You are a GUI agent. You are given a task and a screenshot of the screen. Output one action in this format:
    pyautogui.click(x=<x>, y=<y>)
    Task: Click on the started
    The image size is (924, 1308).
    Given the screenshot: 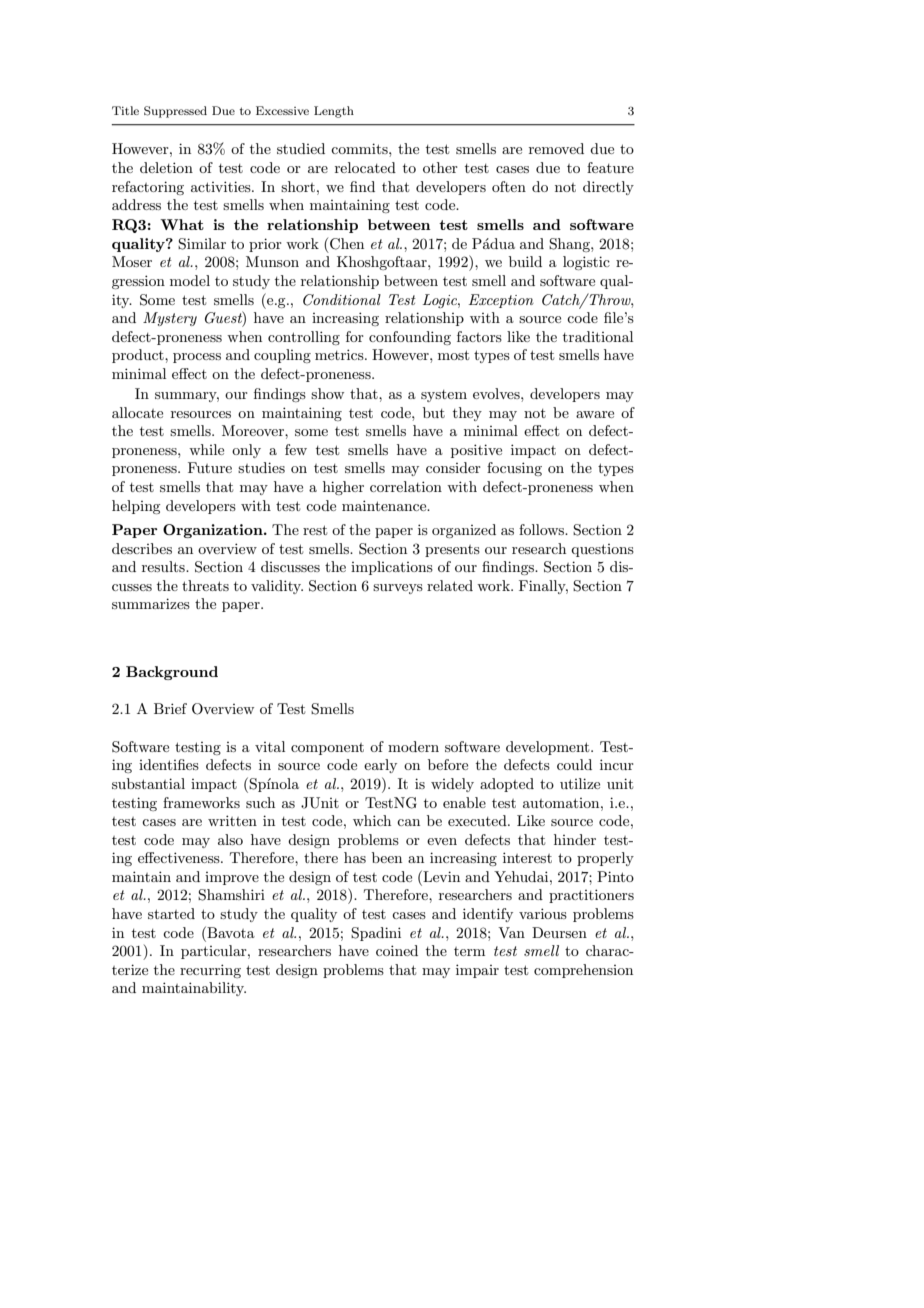 What is the action you would take?
    pyautogui.click(x=171, y=913)
